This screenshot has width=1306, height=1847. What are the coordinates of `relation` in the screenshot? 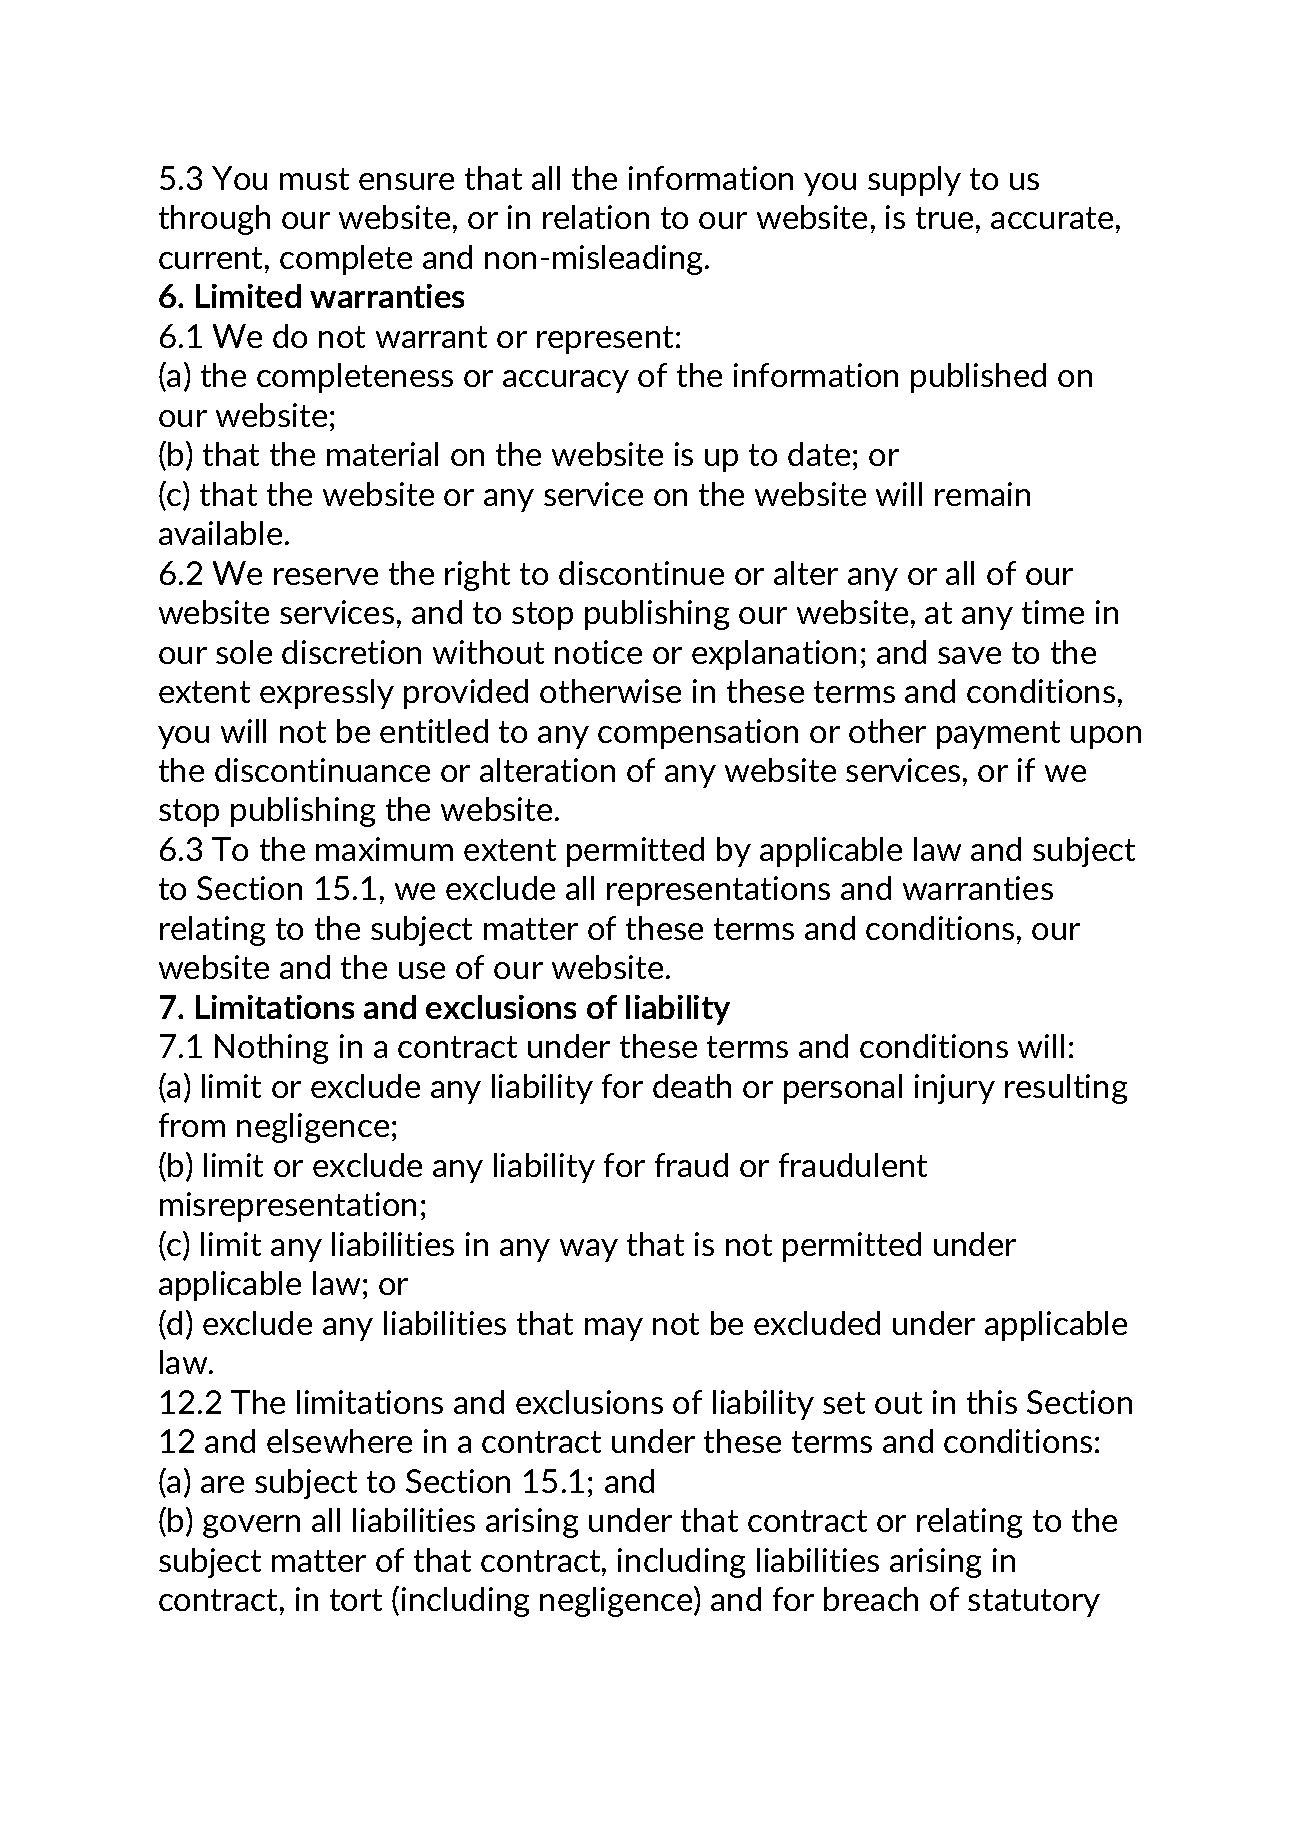 It's located at (596, 217).
